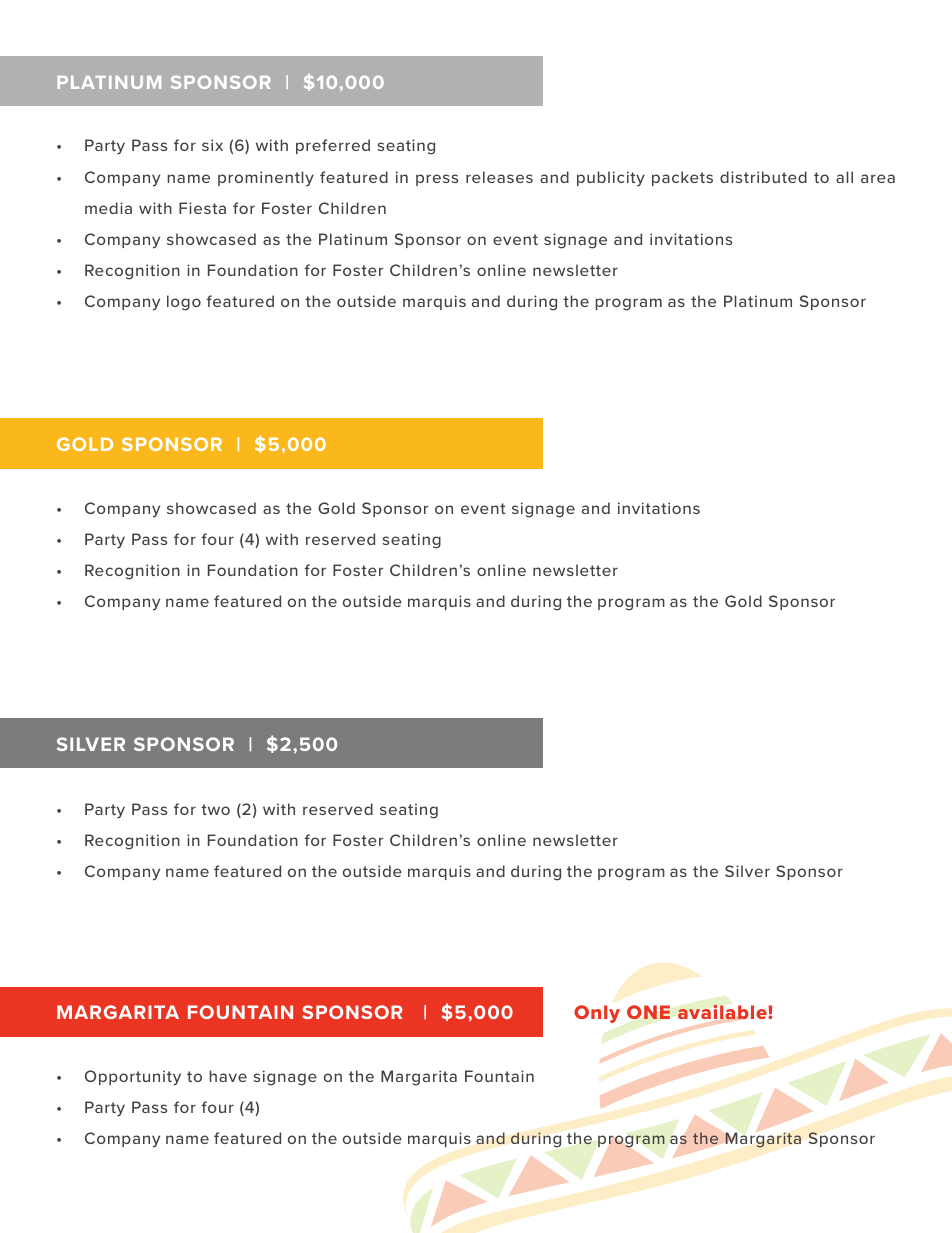 Image resolution: width=952 pixels, height=1233 pixels. I want to click on have, so click(228, 1076).
